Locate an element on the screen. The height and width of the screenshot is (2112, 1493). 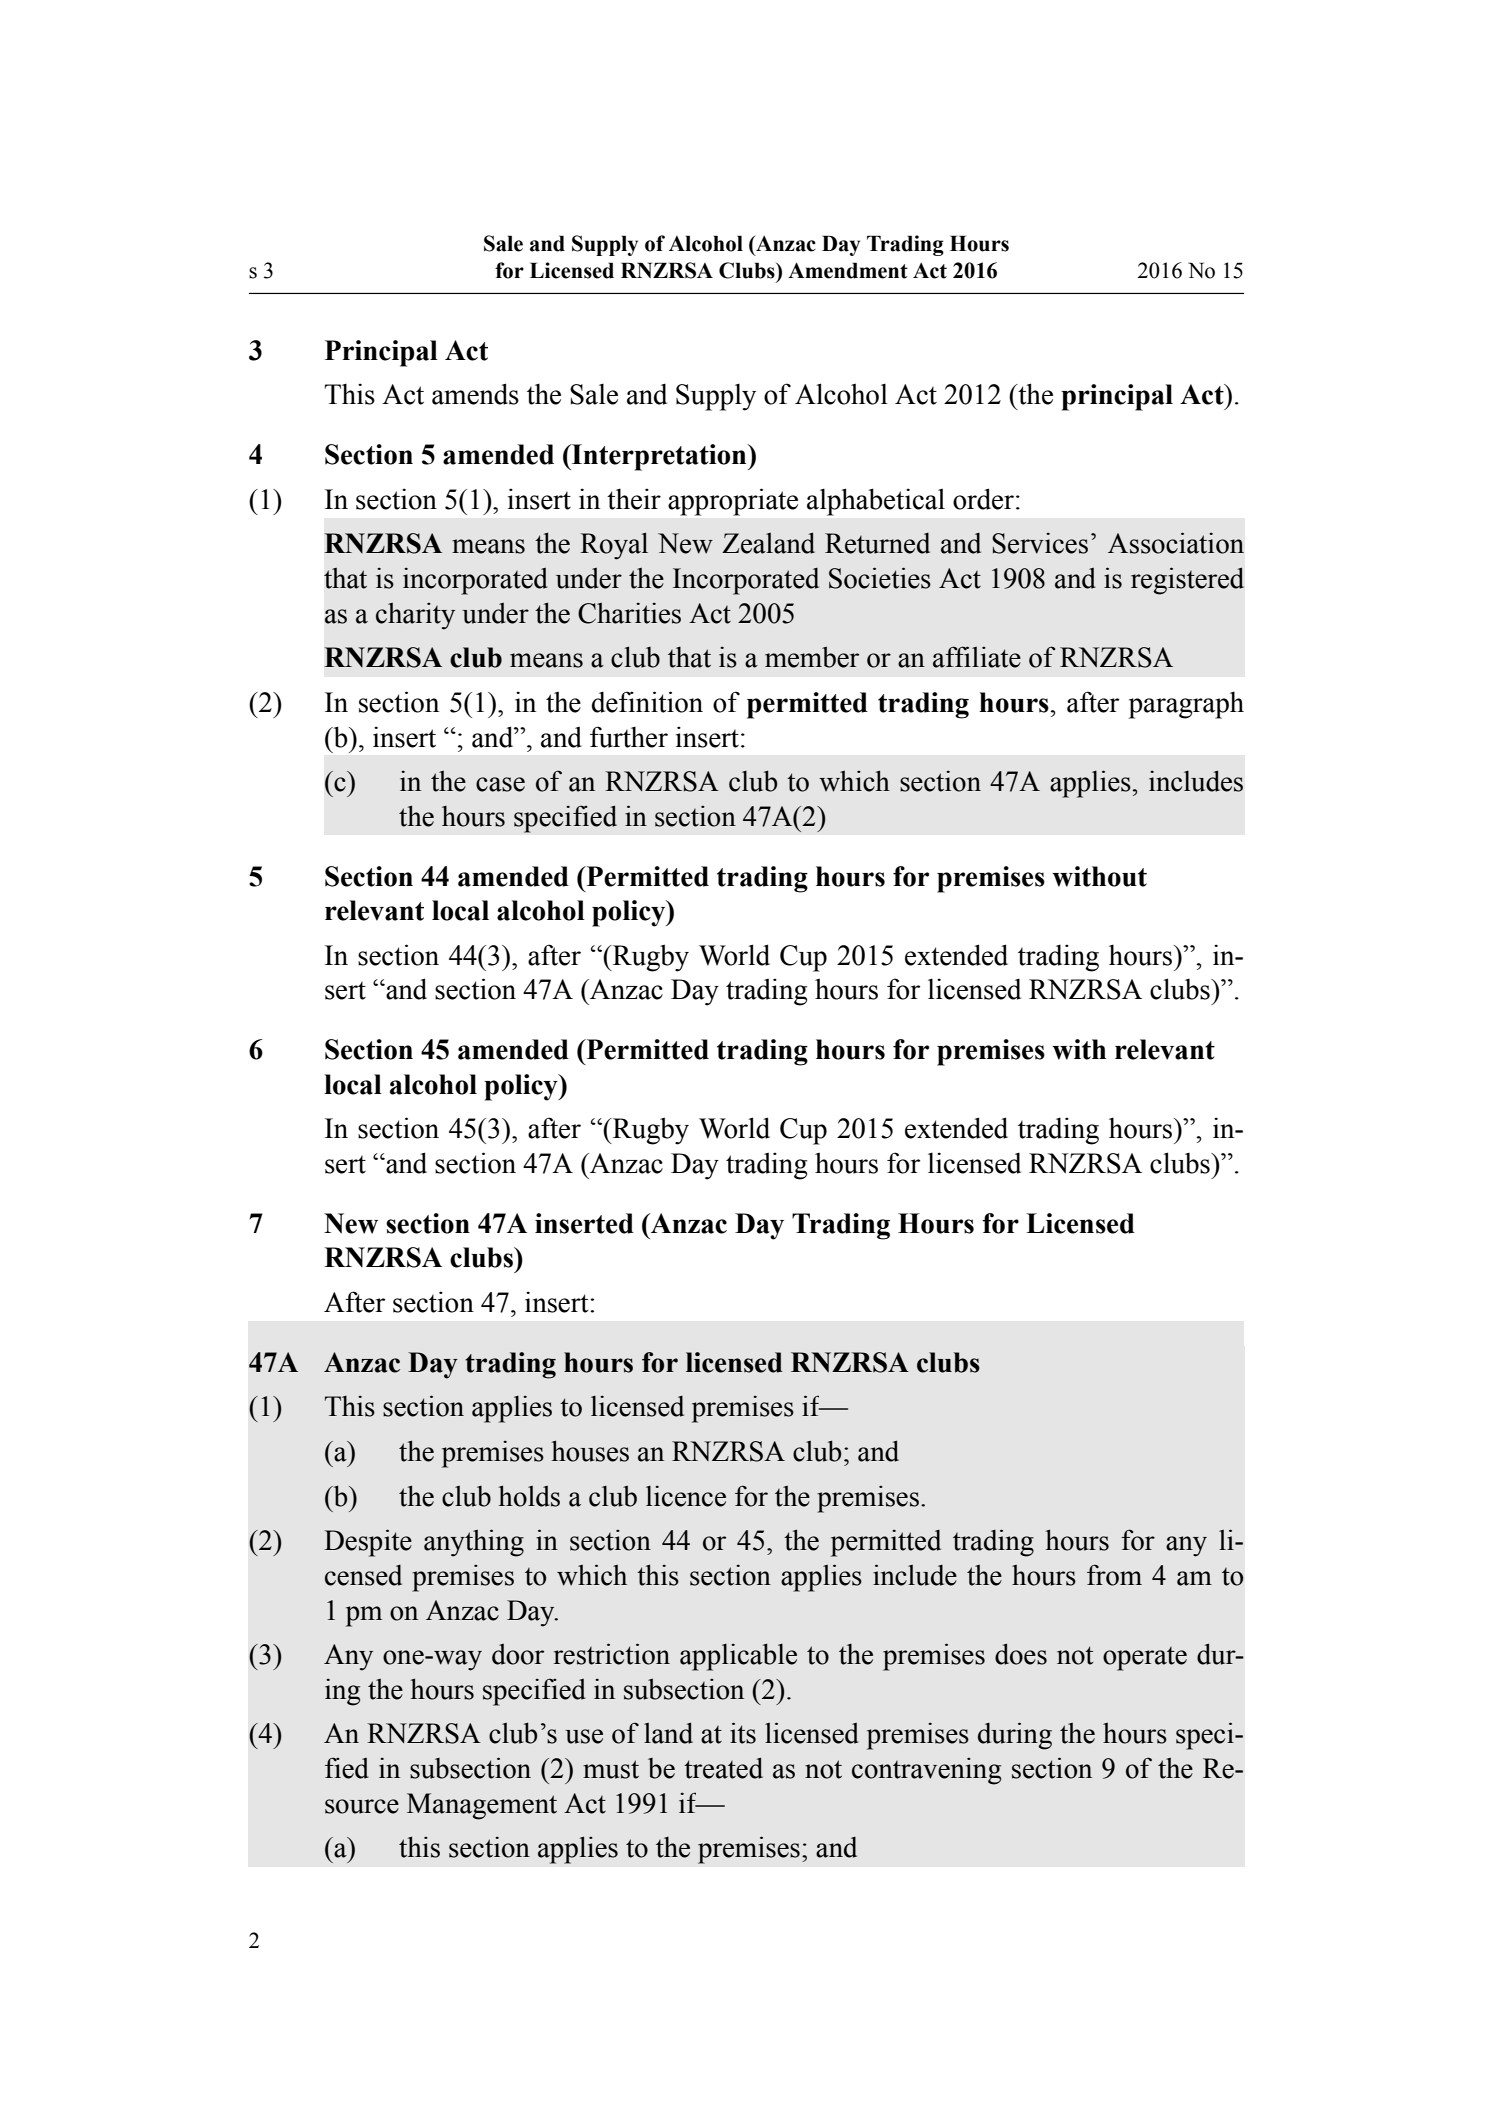
from is located at coordinates (1114, 1575).
